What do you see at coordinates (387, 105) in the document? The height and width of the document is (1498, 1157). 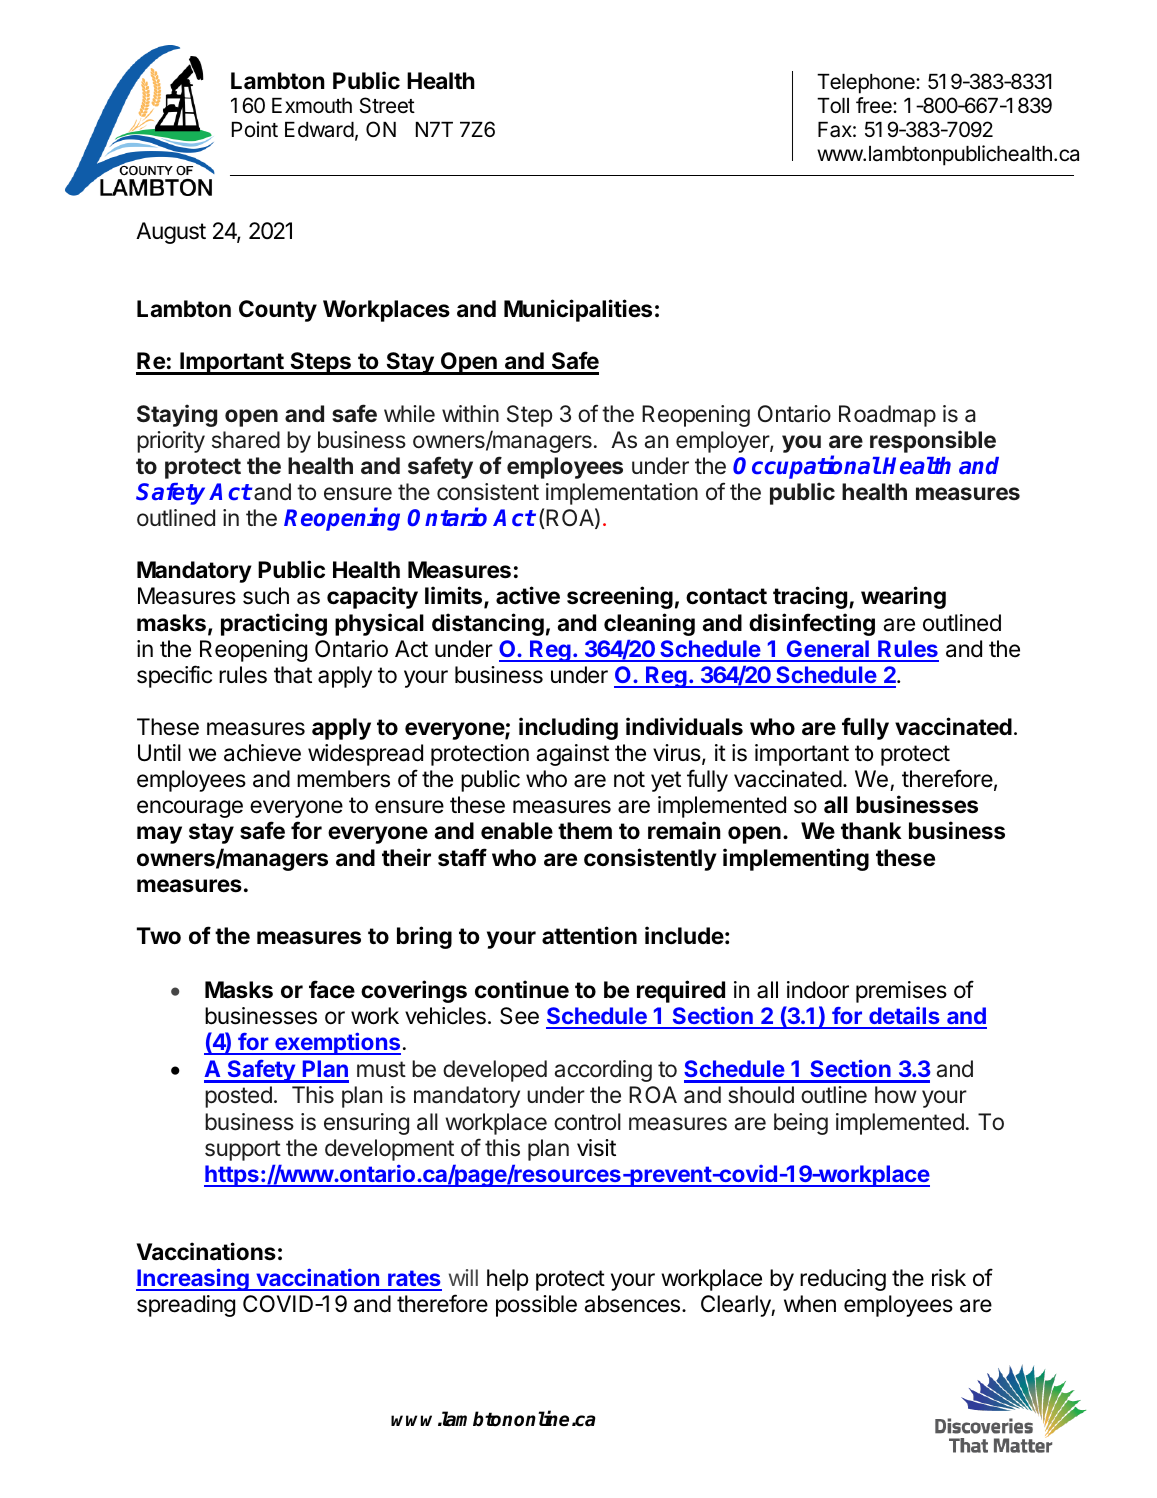 I see `Street` at bounding box center [387, 105].
